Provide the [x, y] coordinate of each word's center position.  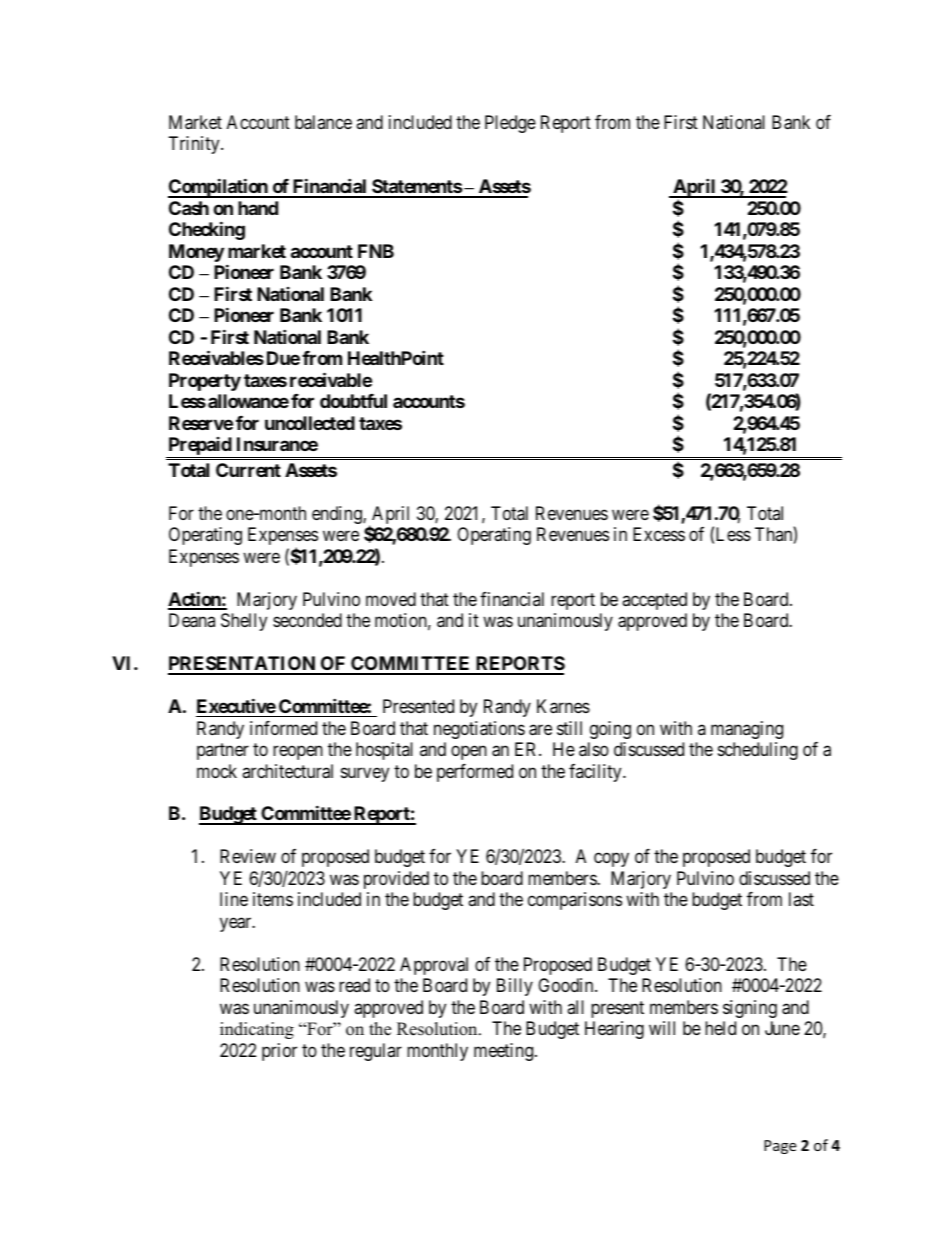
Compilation [219, 188]
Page [780, 1147]
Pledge [510, 124]
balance [323, 122]
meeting [505, 1052]
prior [279, 1052]
